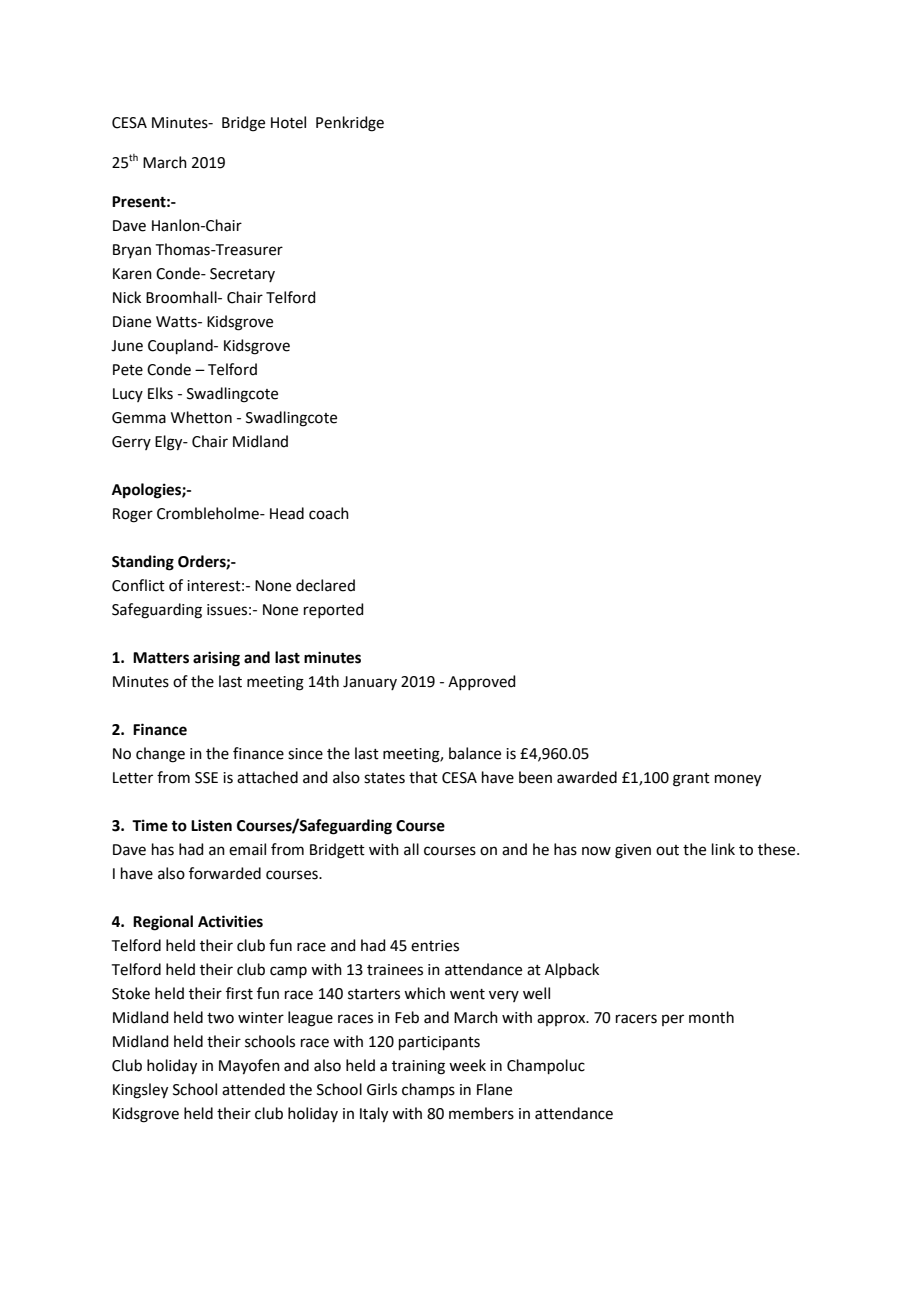  I want to click on champs, so click(428, 1090).
